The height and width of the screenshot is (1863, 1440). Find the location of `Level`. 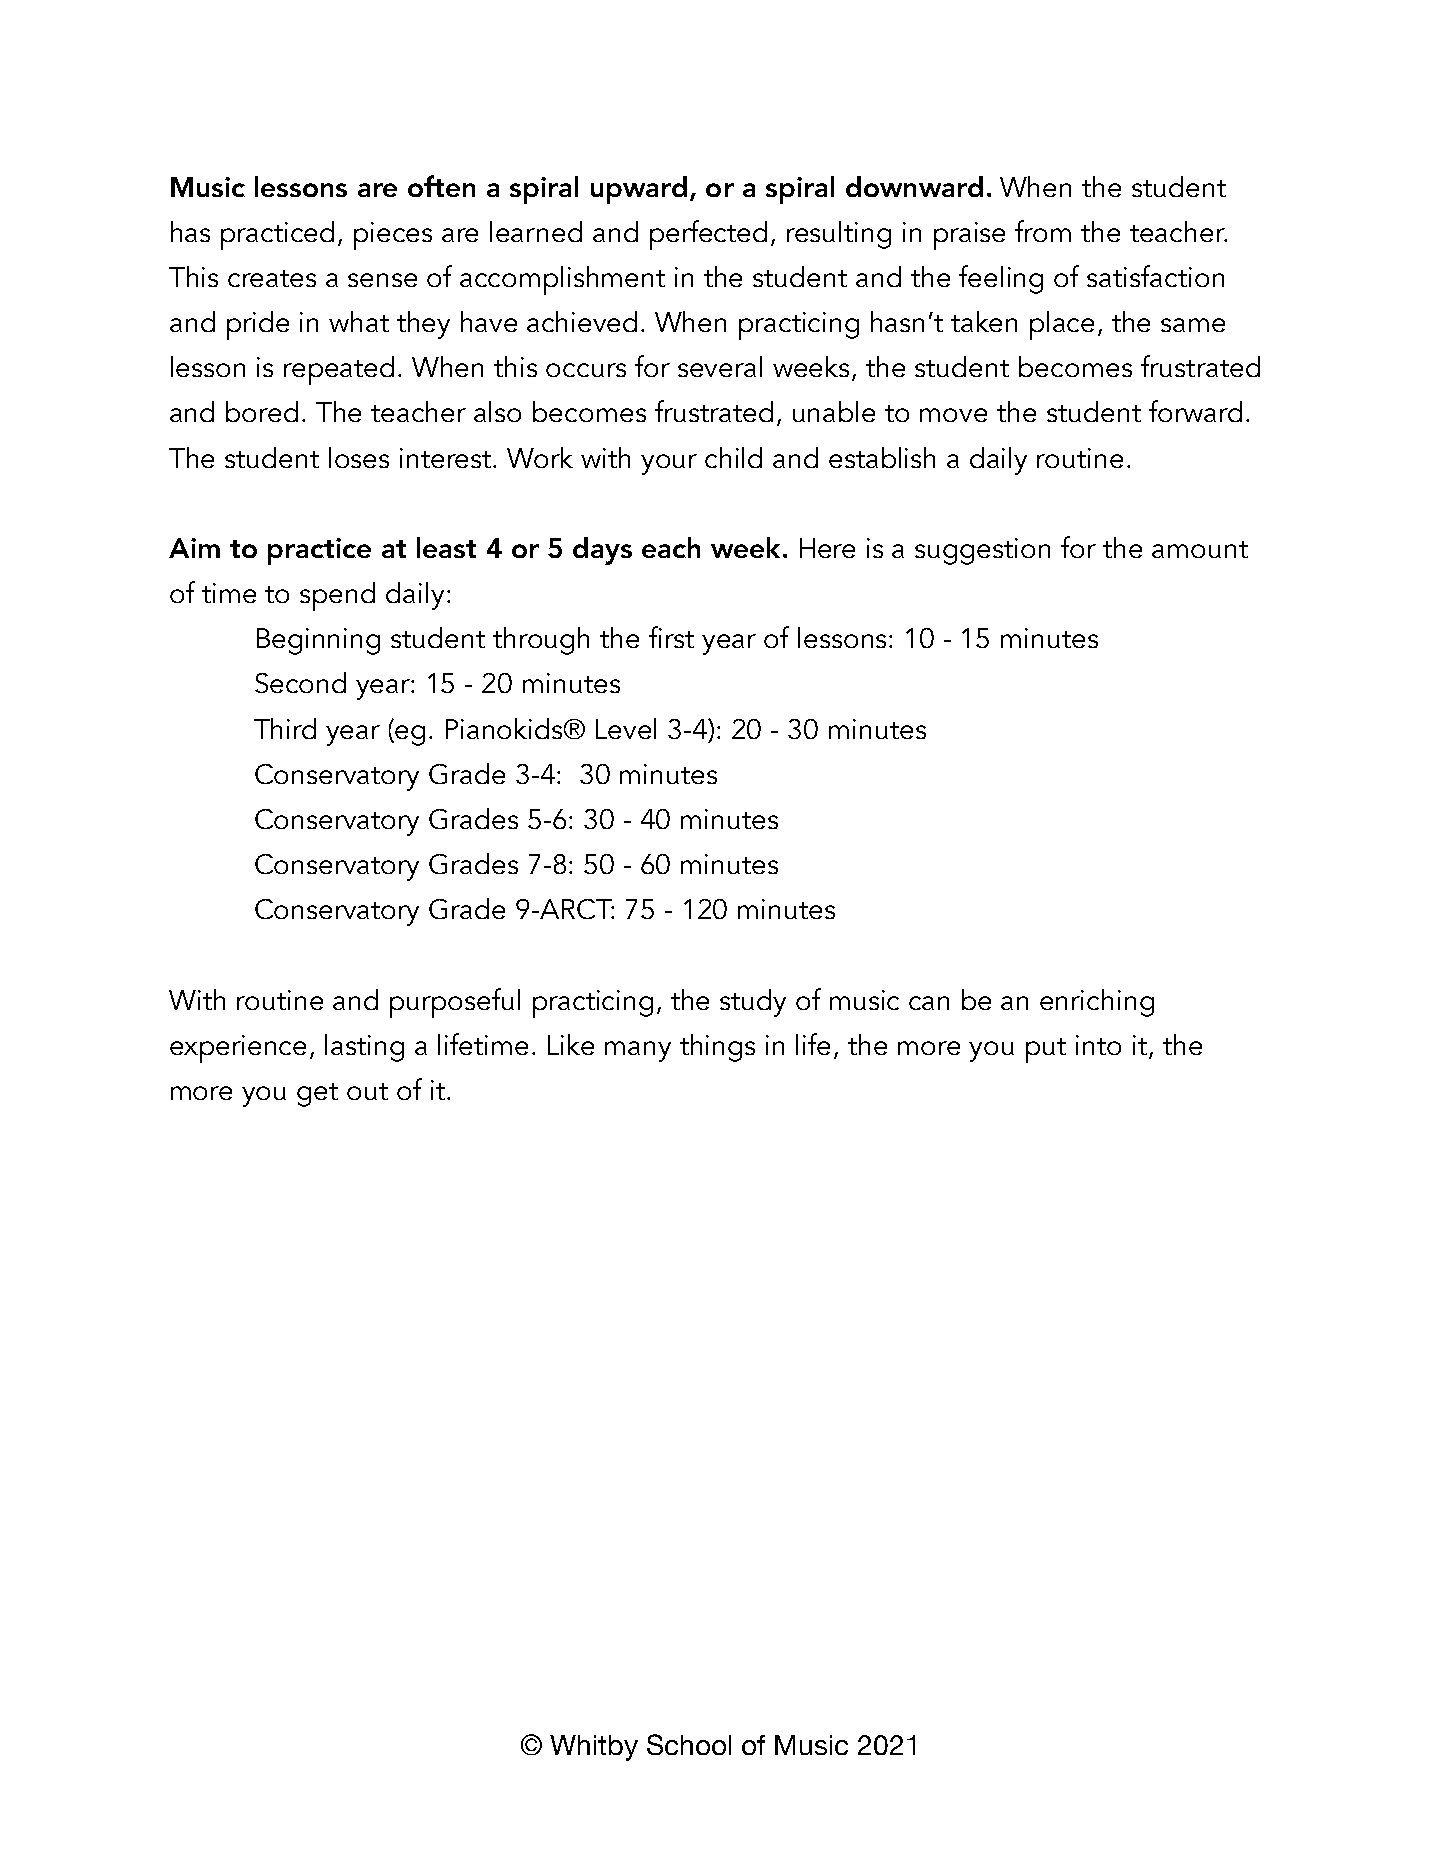

Level is located at coordinates (626, 728).
